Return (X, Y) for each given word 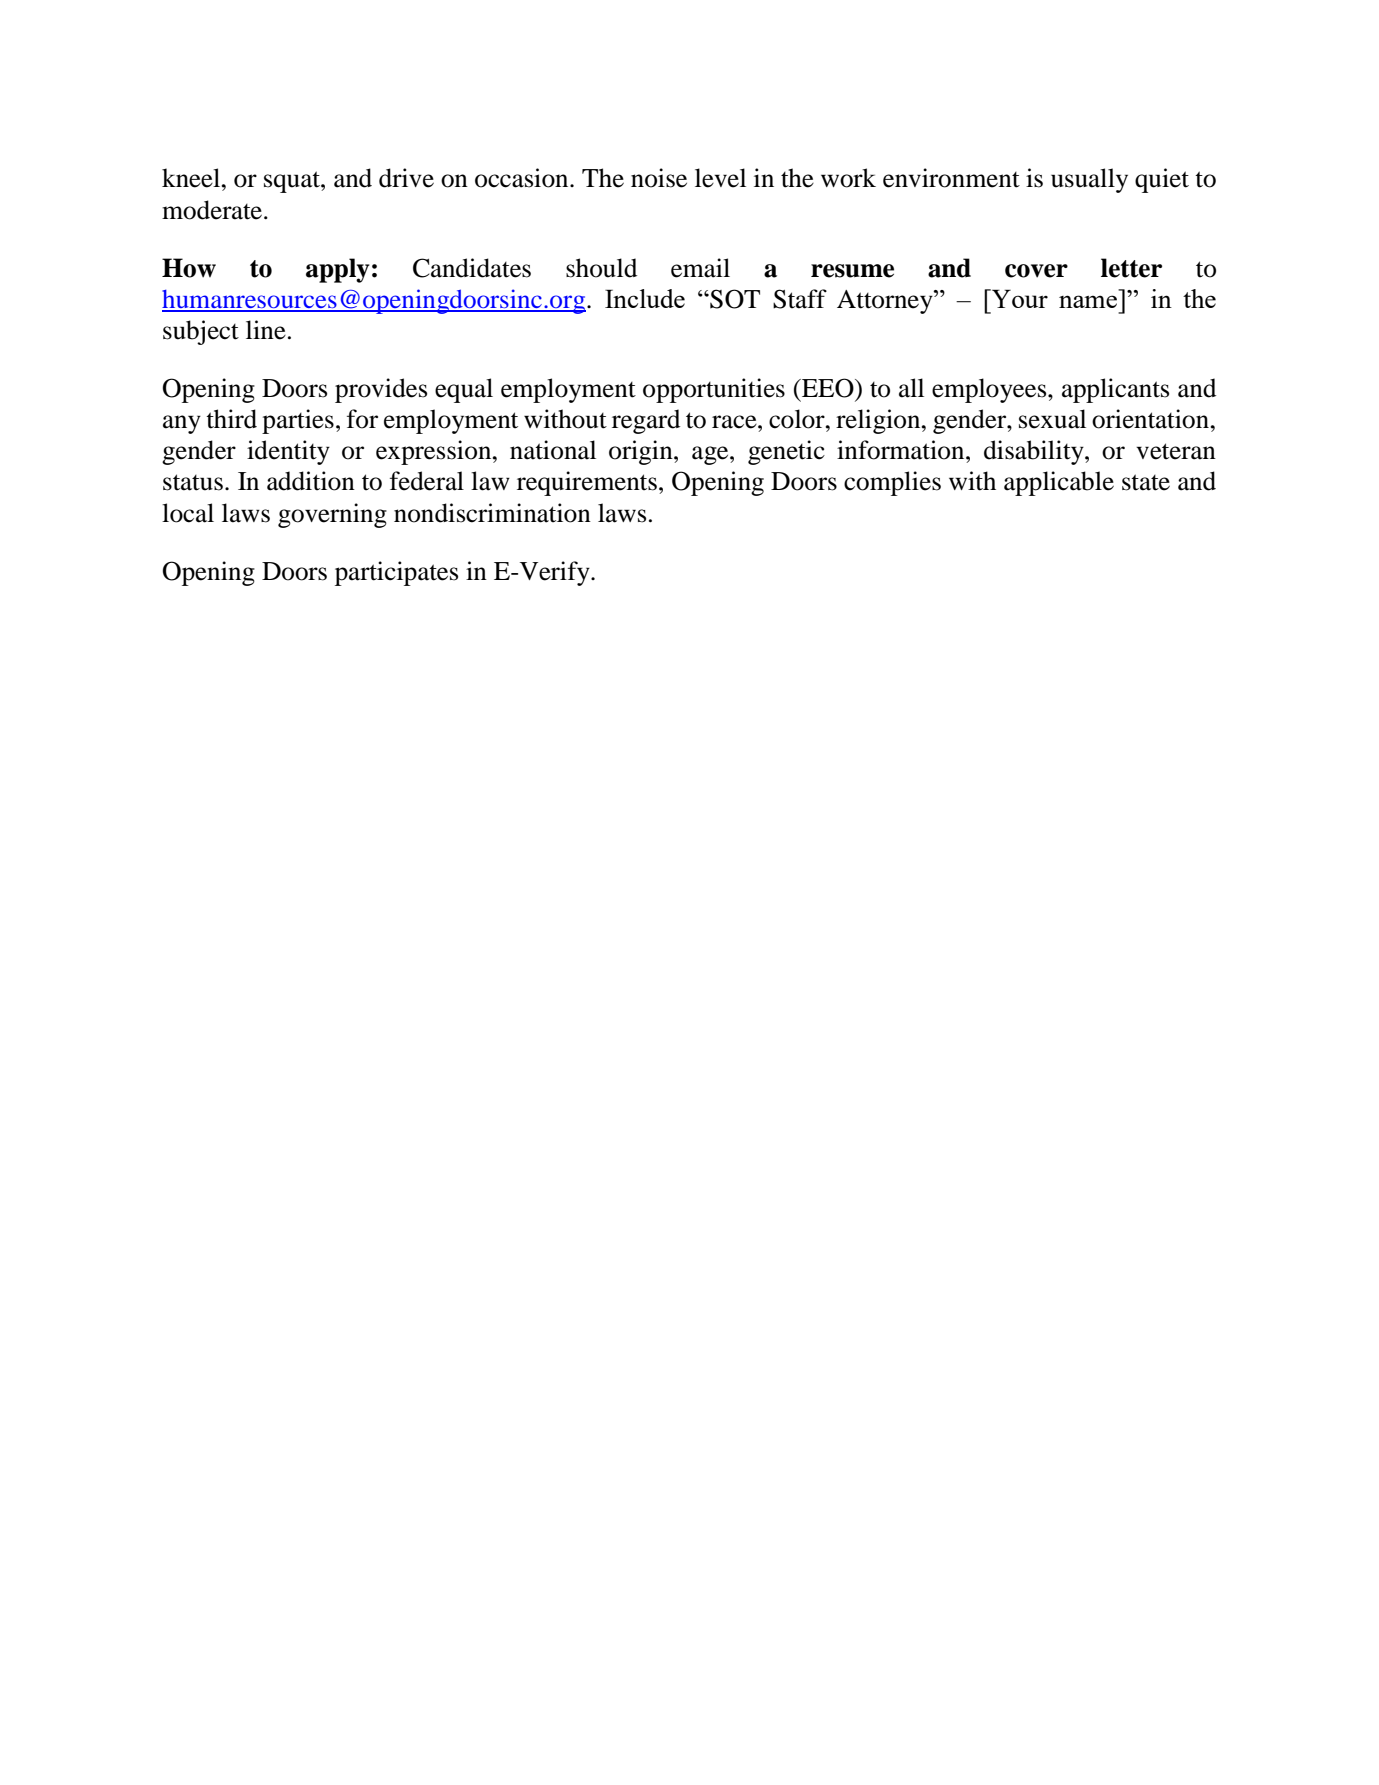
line (266, 330)
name (1088, 301)
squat (293, 182)
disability (1035, 452)
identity (288, 452)
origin (642, 452)
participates (396, 573)
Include (645, 298)
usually (1089, 180)
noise (659, 178)
